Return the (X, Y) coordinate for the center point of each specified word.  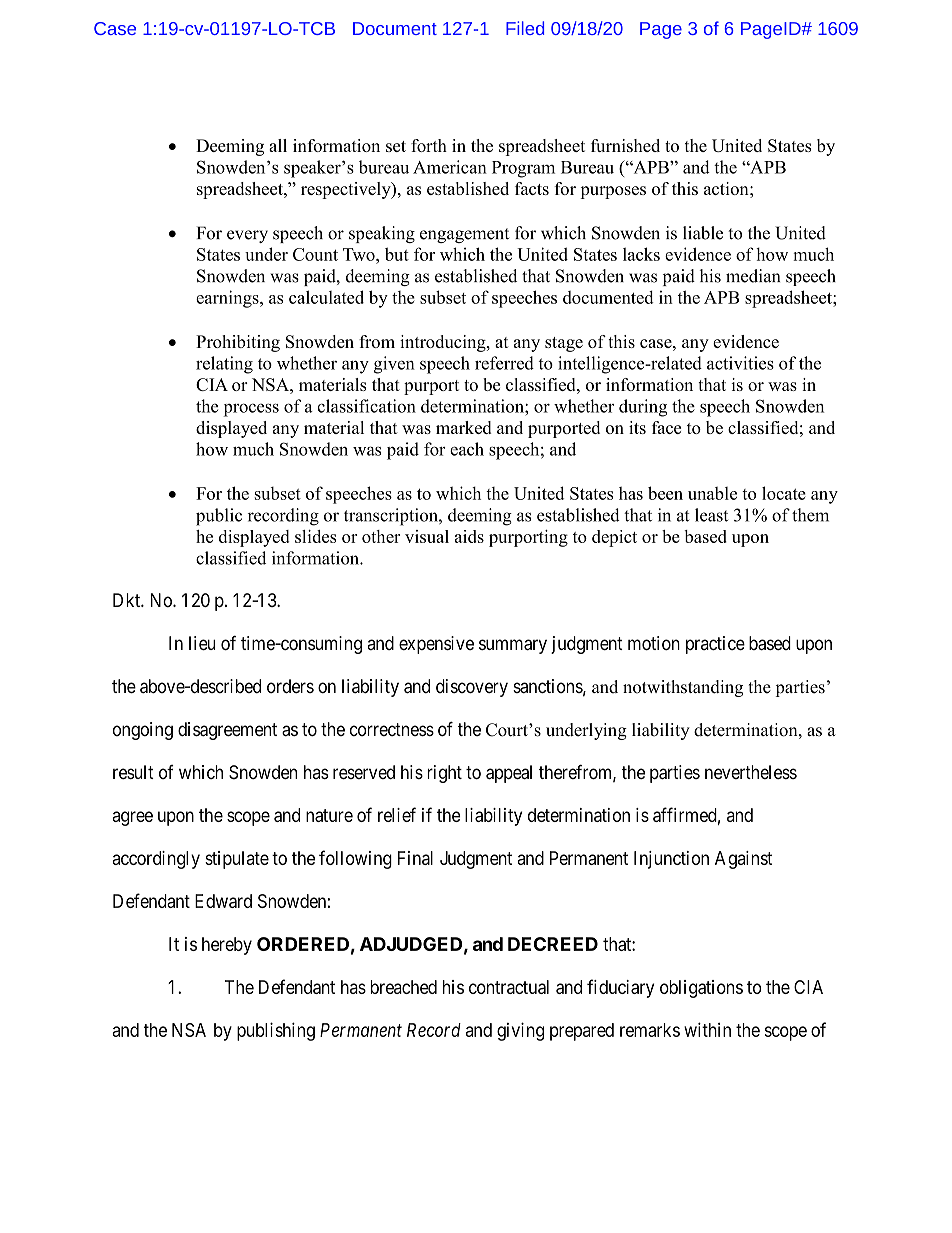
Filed (525, 28)
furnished (625, 145)
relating (224, 365)
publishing (276, 1031)
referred (504, 363)
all (278, 145)
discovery (472, 688)
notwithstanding (683, 688)
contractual (509, 987)
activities (740, 363)
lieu (202, 643)
